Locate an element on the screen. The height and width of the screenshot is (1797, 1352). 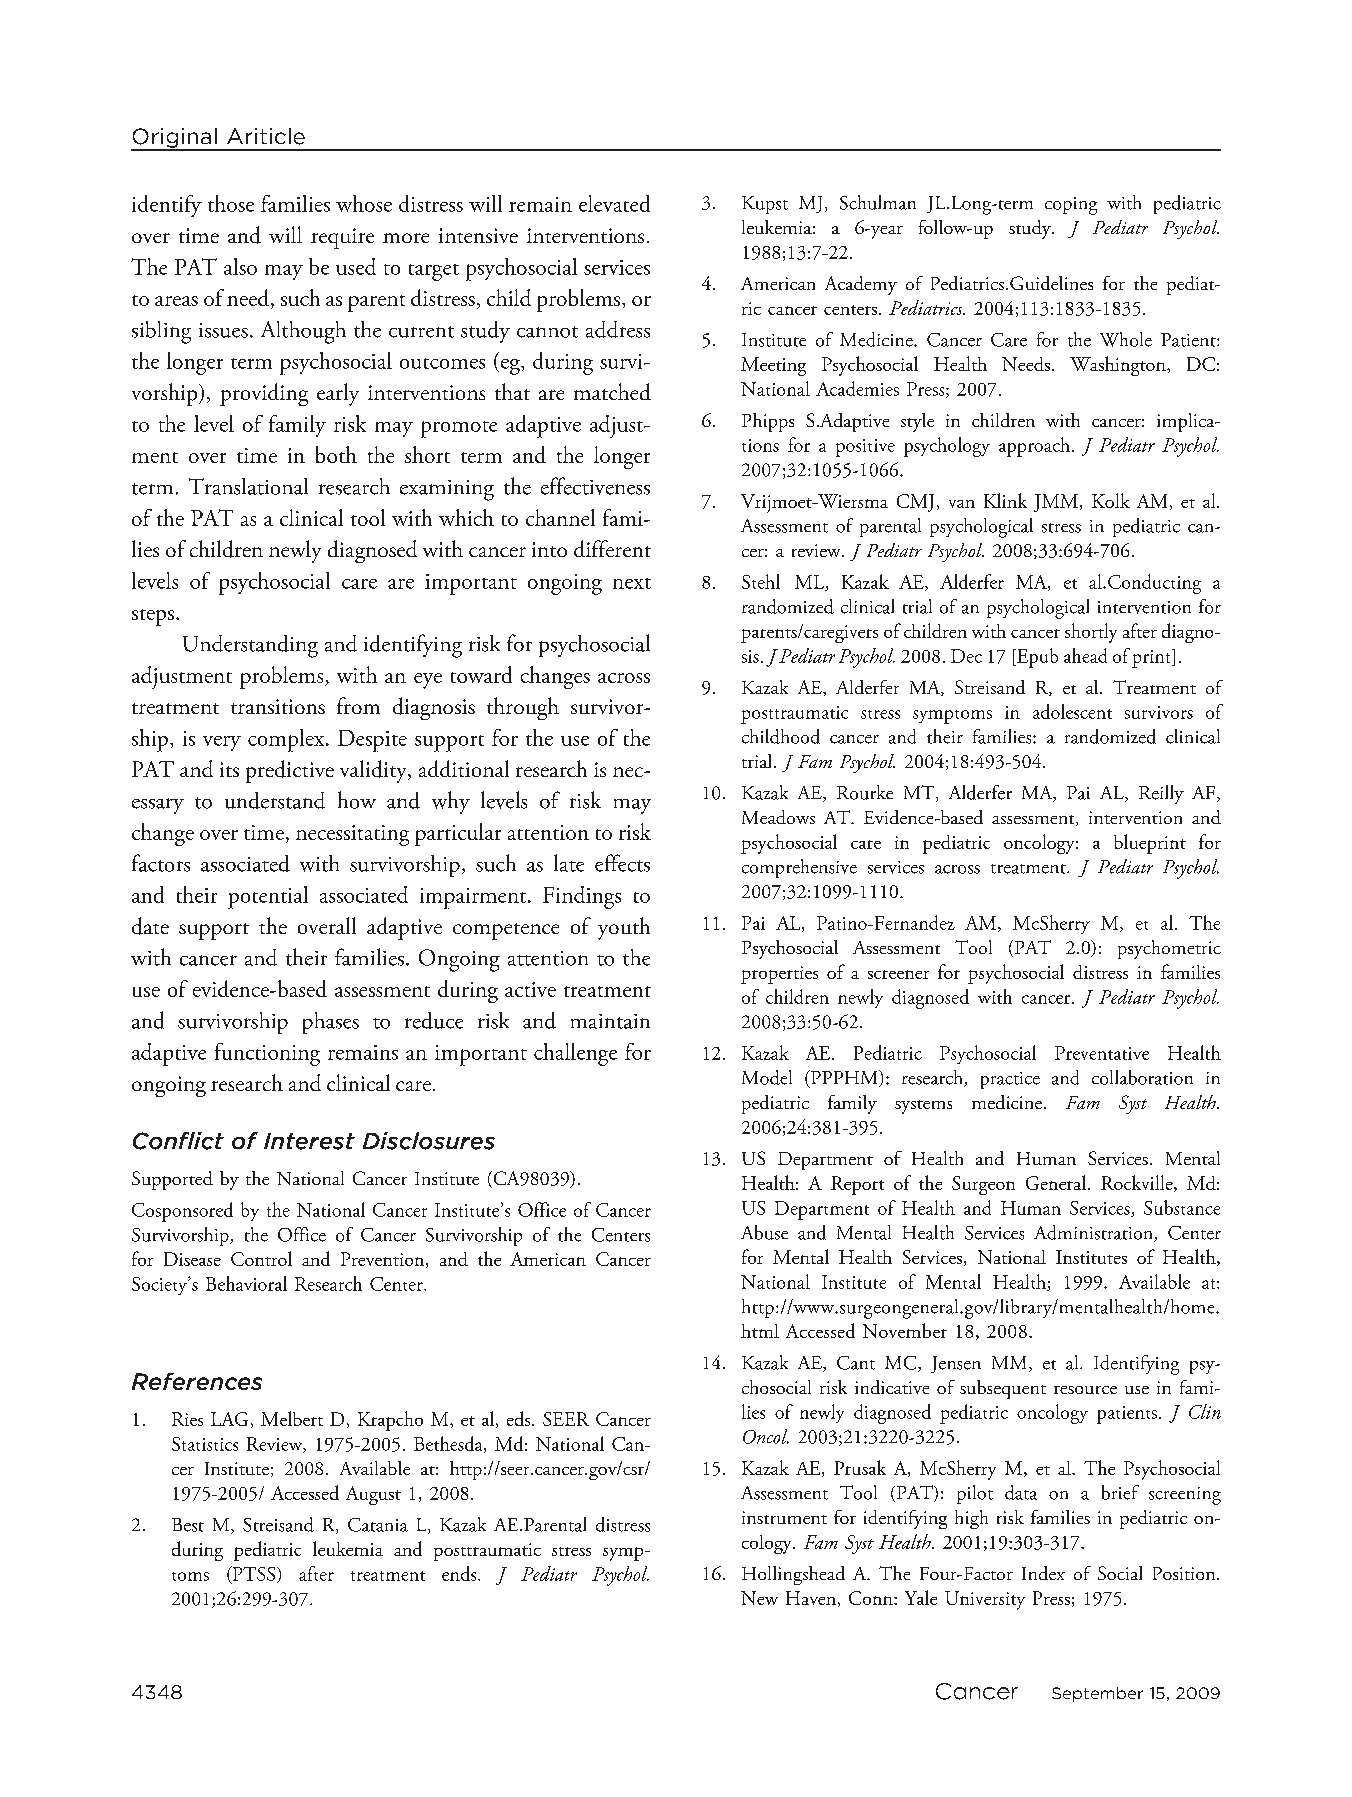
approach is located at coordinates (1034, 447).
